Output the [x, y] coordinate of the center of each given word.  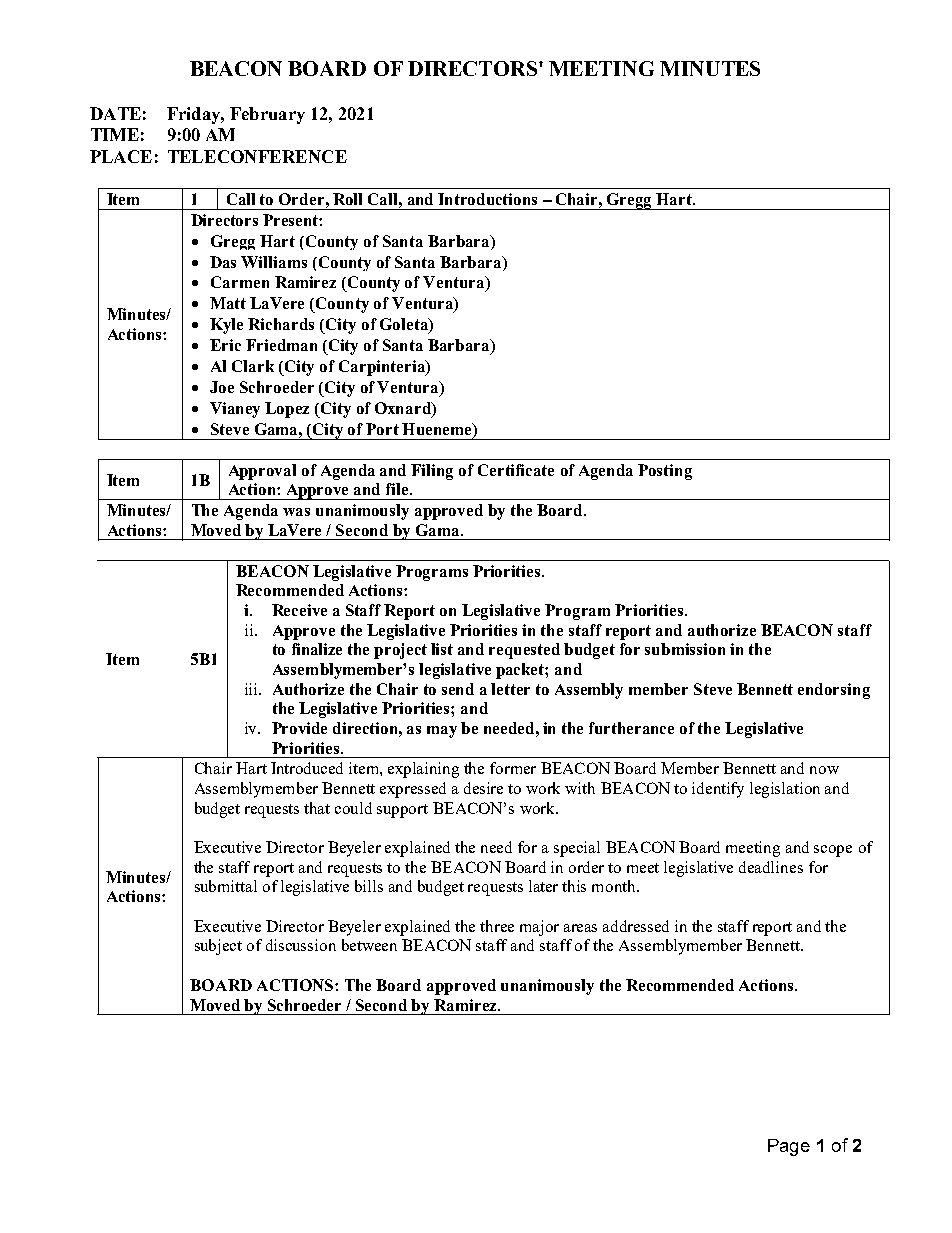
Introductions [487, 199]
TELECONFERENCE [257, 156]
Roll [347, 199]
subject [218, 947]
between [369, 945]
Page [789, 1147]
